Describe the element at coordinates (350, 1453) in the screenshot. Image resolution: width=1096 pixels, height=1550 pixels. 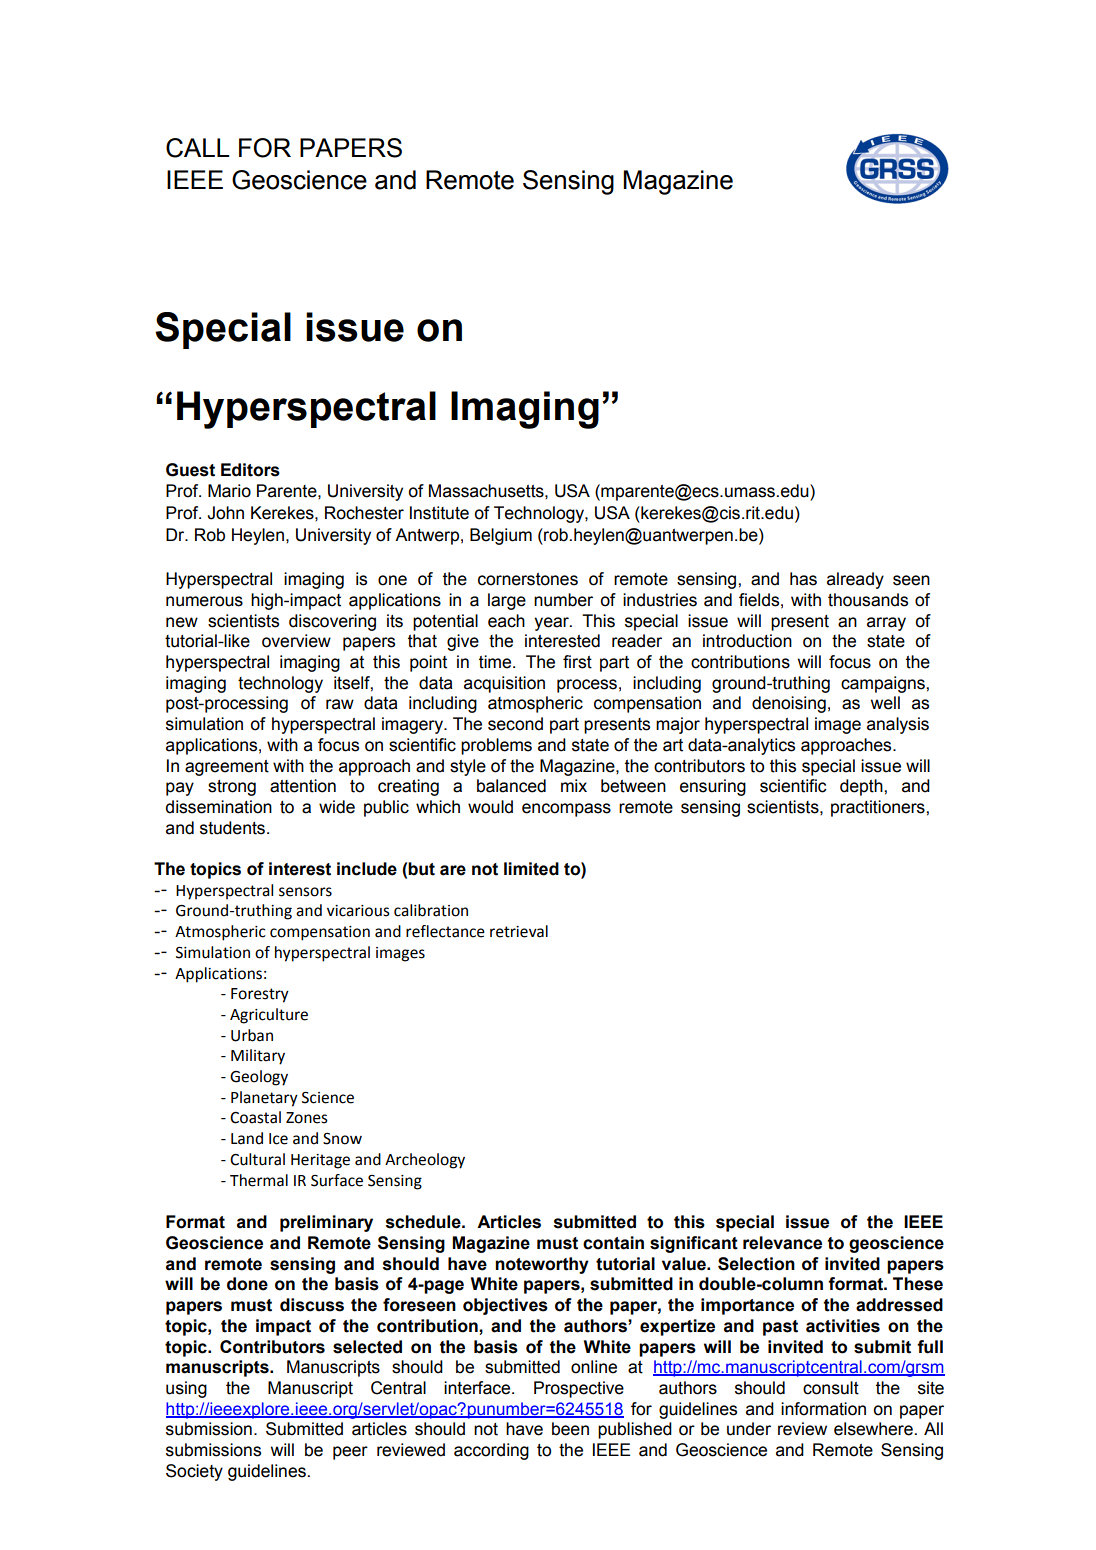
I see `peer` at that location.
